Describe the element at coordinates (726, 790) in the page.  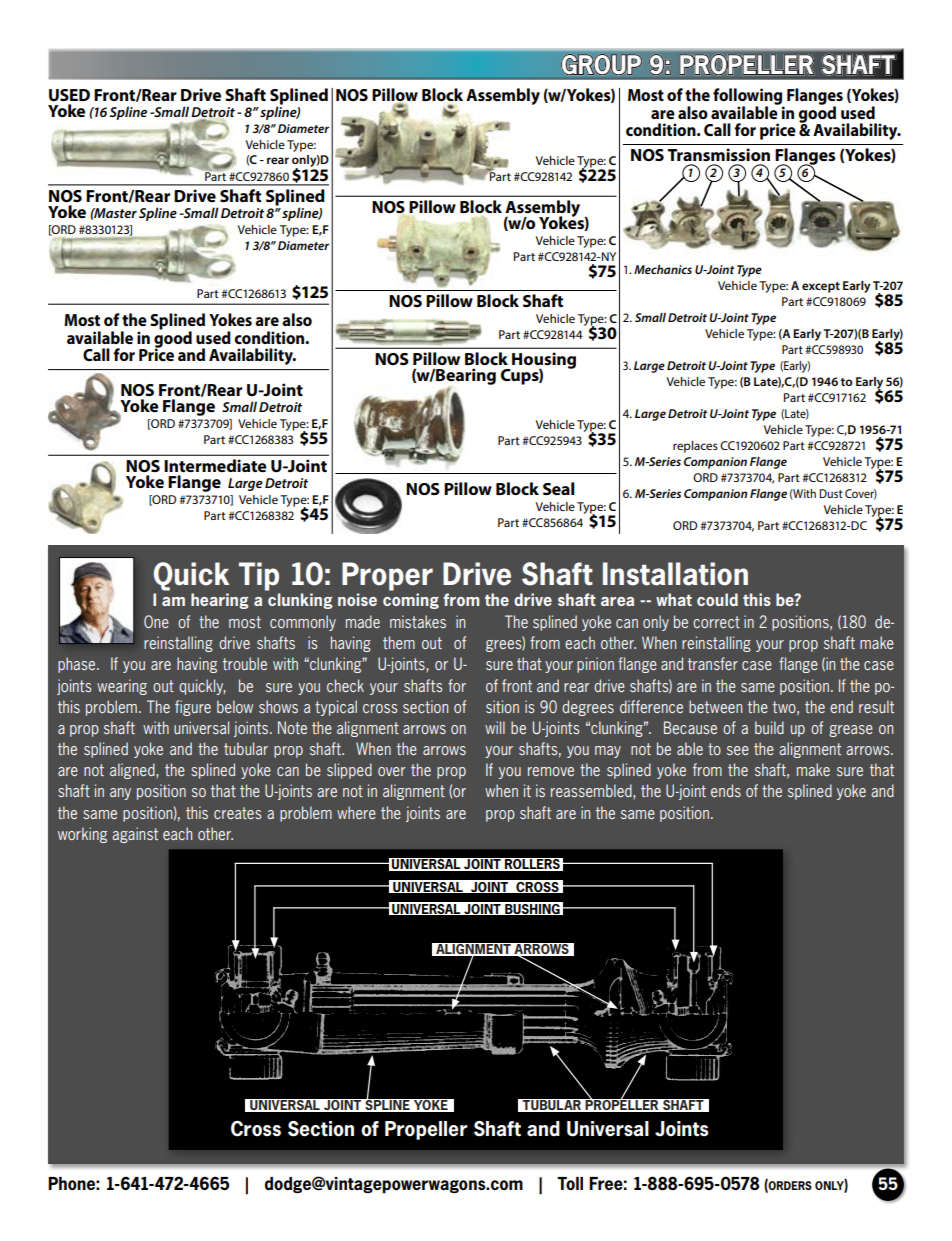
I see `ends` at that location.
